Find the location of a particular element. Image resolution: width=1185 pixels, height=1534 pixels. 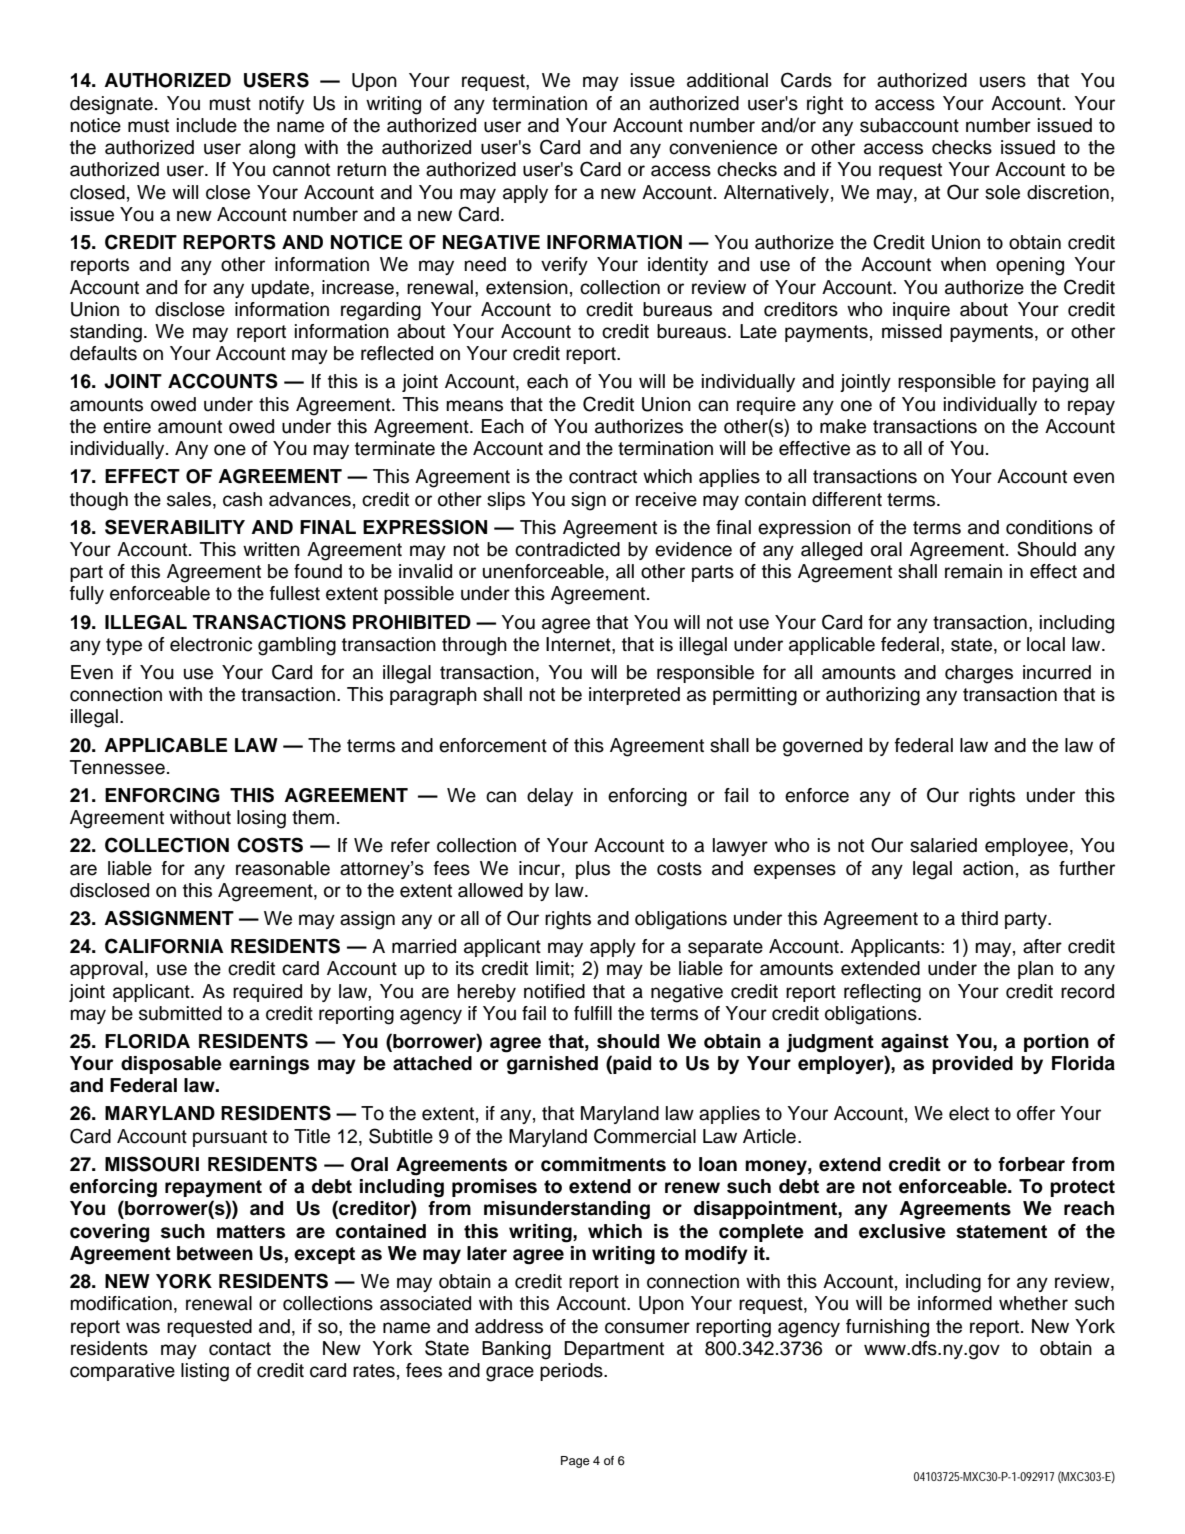

listing is located at coordinates (205, 1372).
